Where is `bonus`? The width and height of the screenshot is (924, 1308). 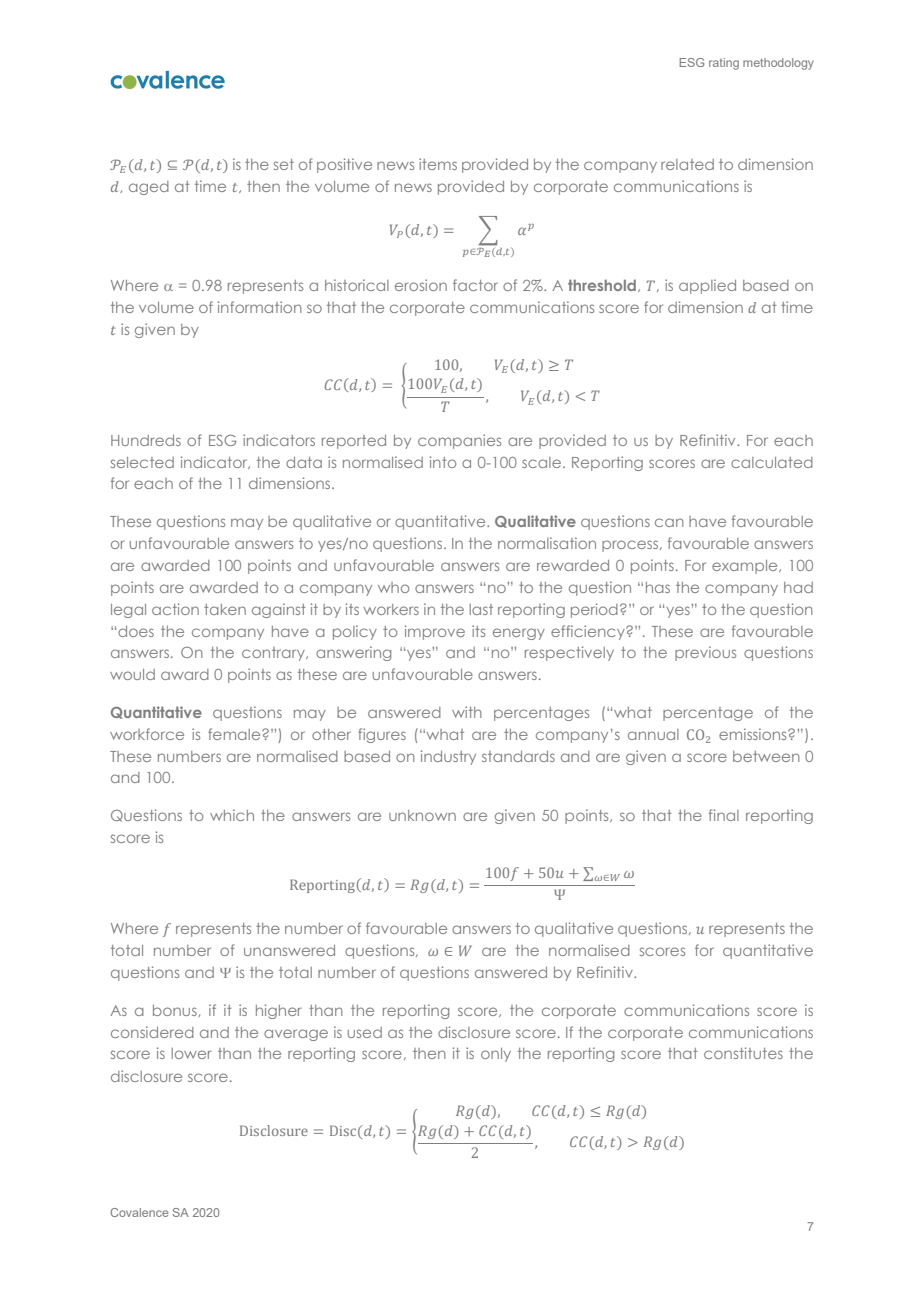 bonus is located at coordinates (176, 1011).
